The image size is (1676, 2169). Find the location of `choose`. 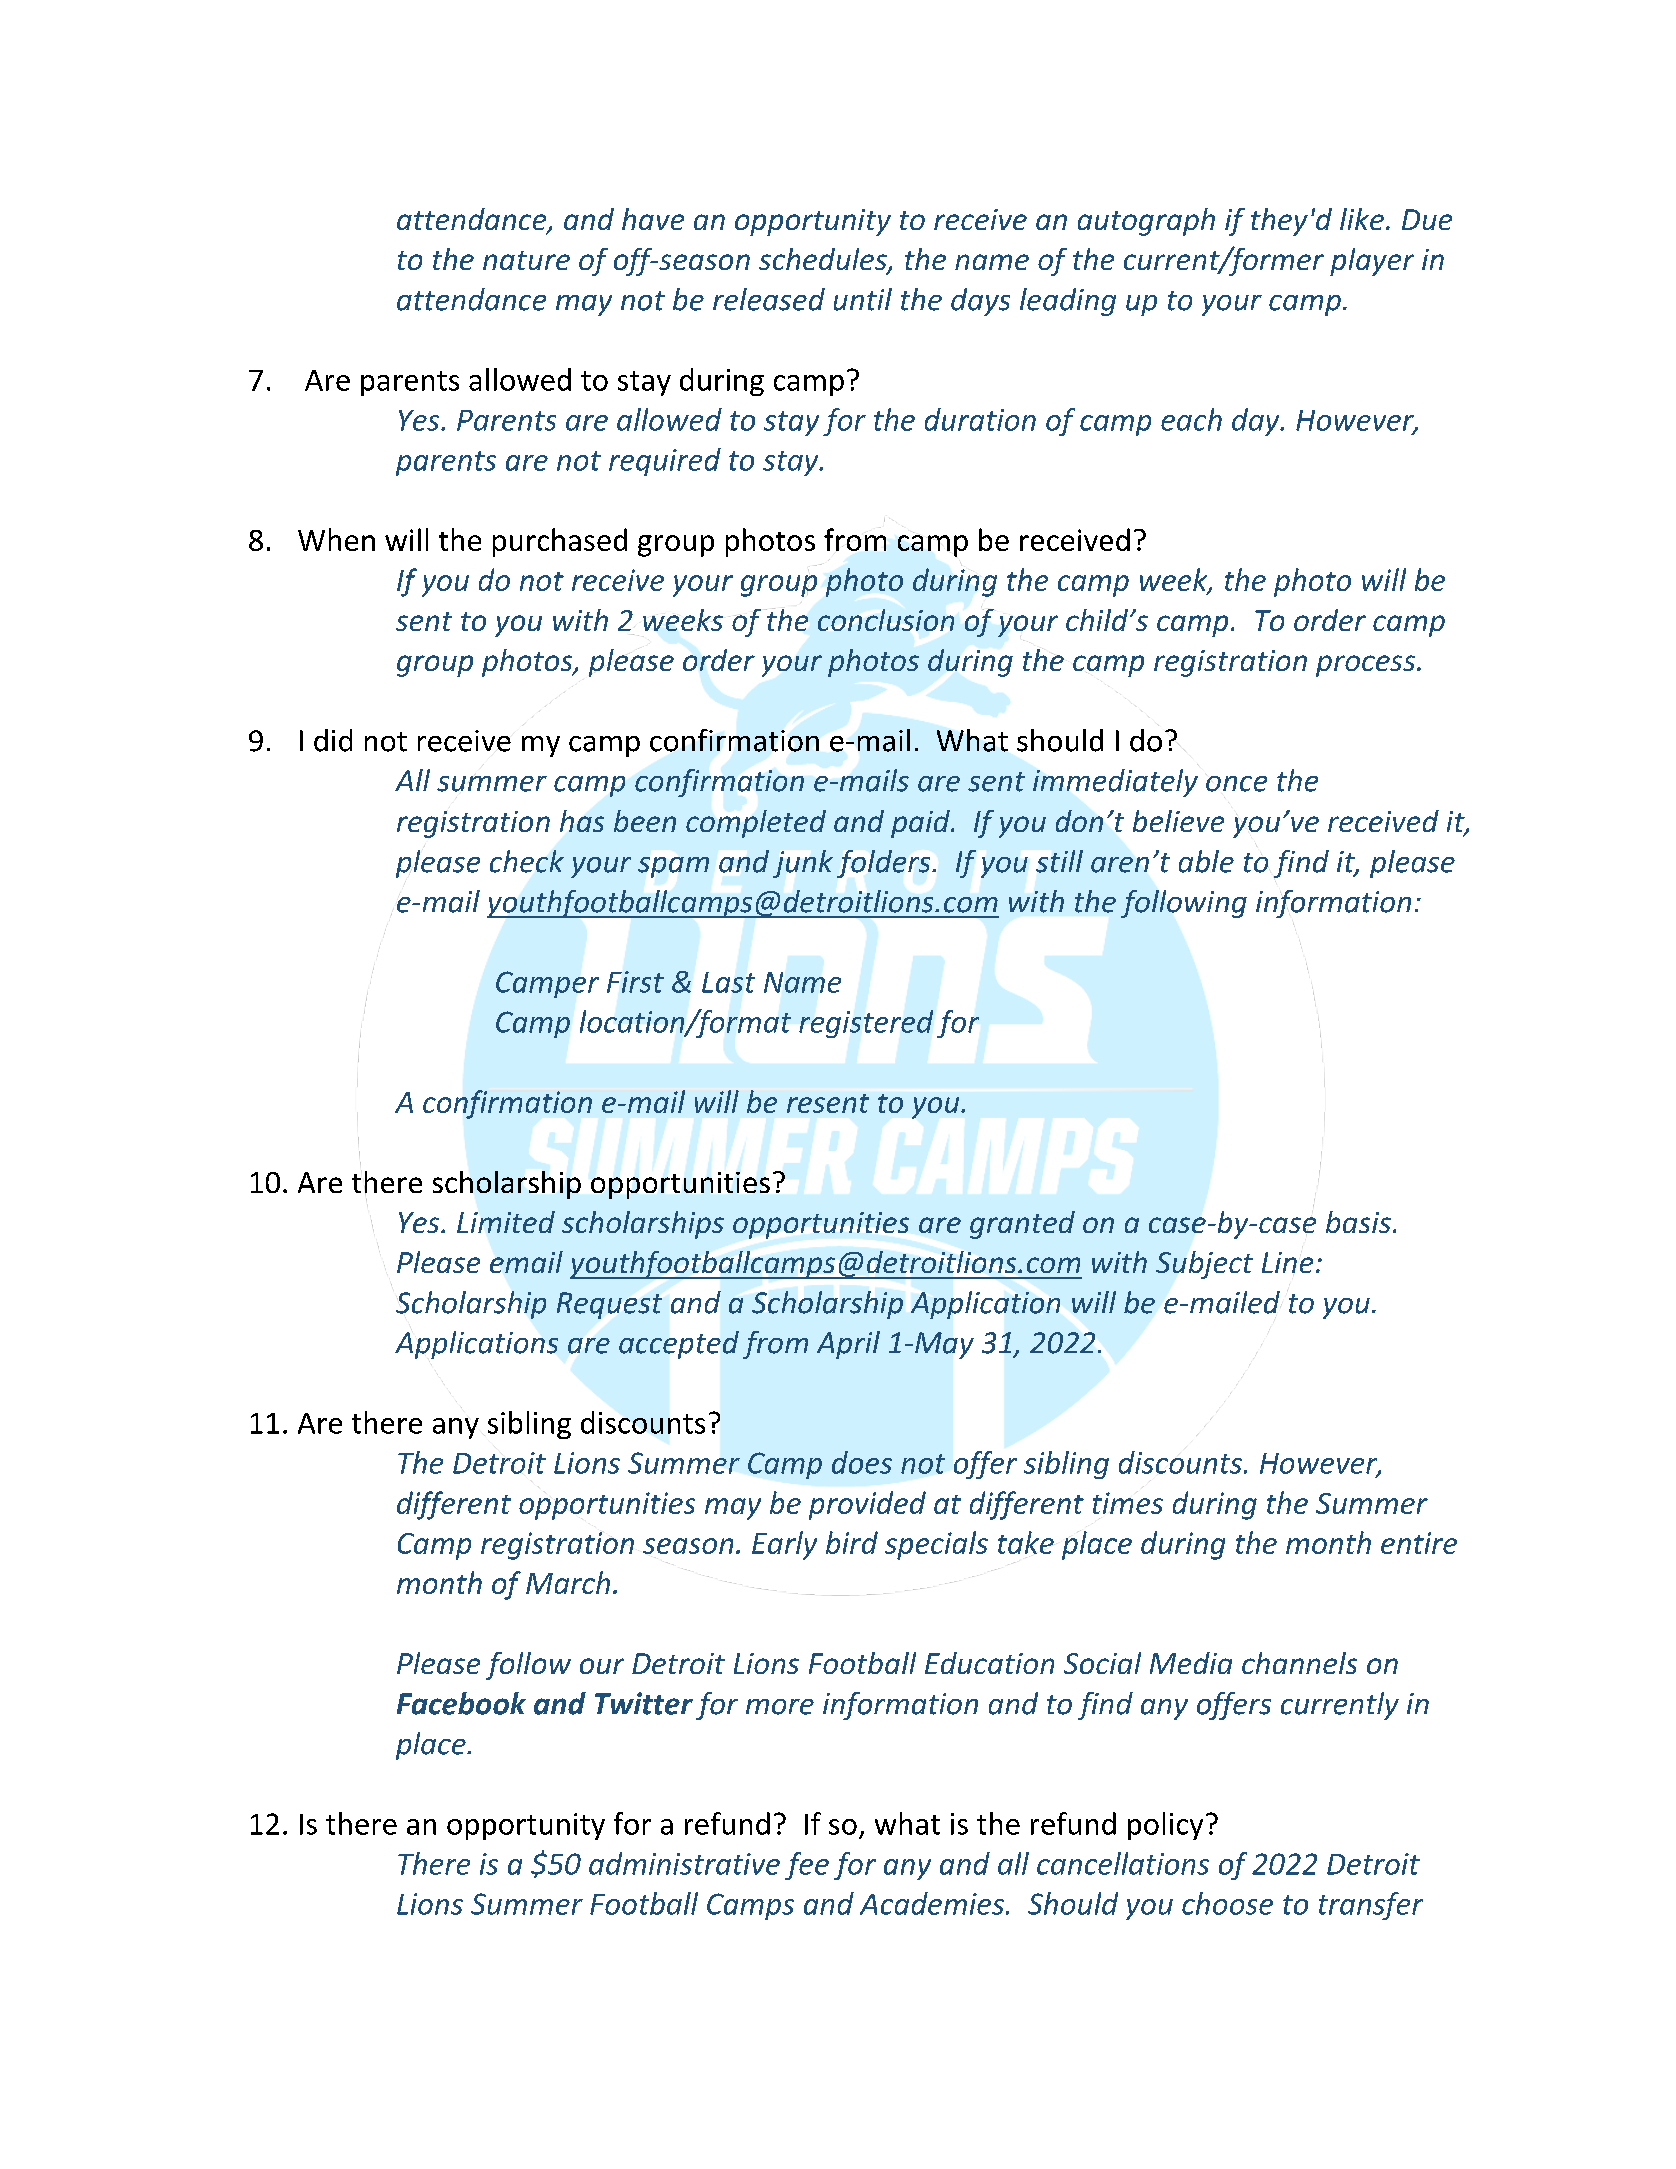

choose is located at coordinates (1227, 1903).
